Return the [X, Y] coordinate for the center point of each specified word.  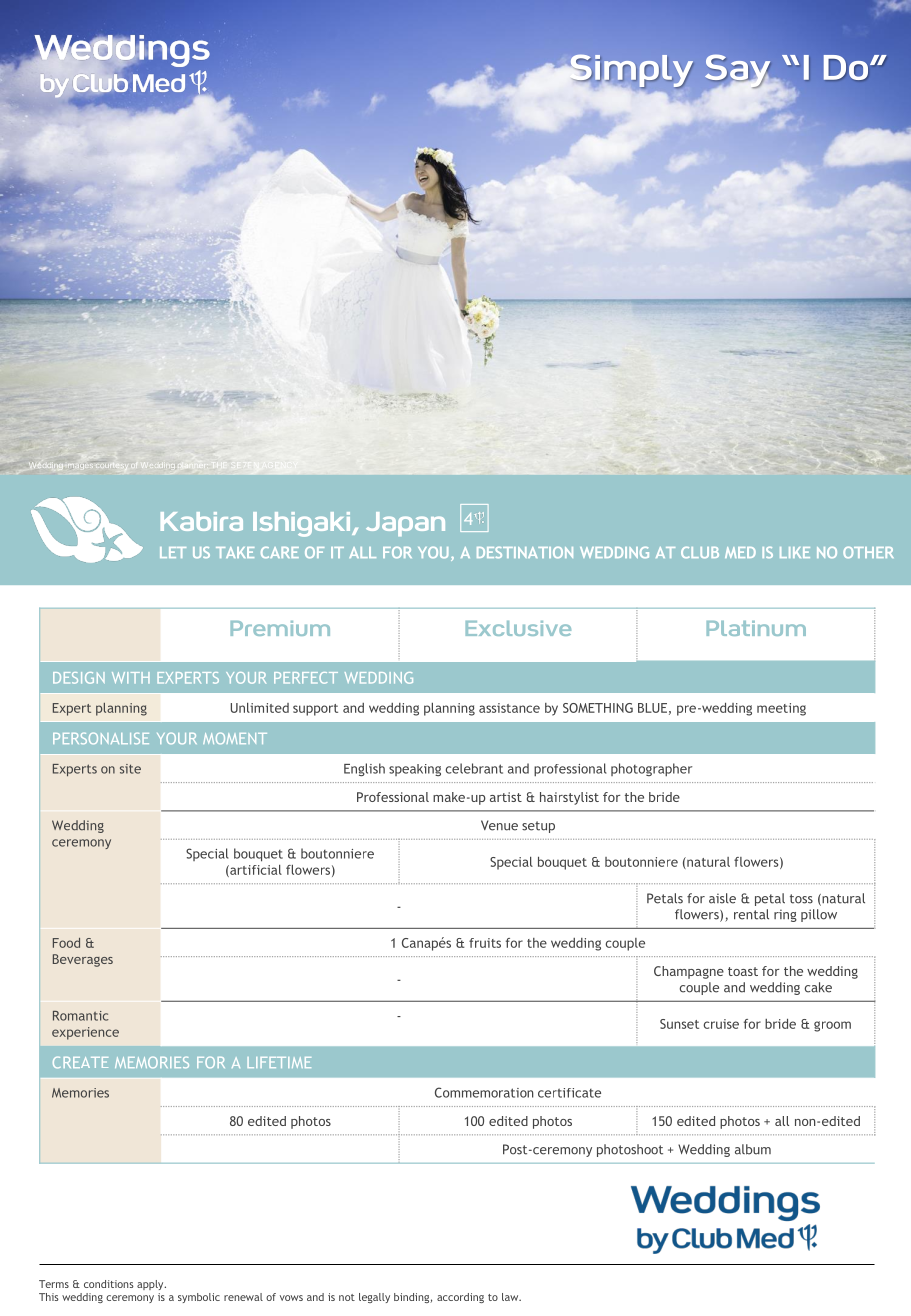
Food [66, 943]
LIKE [795, 552]
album [753, 1149]
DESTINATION [525, 552]
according [460, 1298]
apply [151, 1285]
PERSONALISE [101, 738]
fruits [485, 943]
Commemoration [484, 1092]
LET [173, 552]
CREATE [80, 1062]
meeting [781, 709]
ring [785, 915]
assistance [509, 708]
